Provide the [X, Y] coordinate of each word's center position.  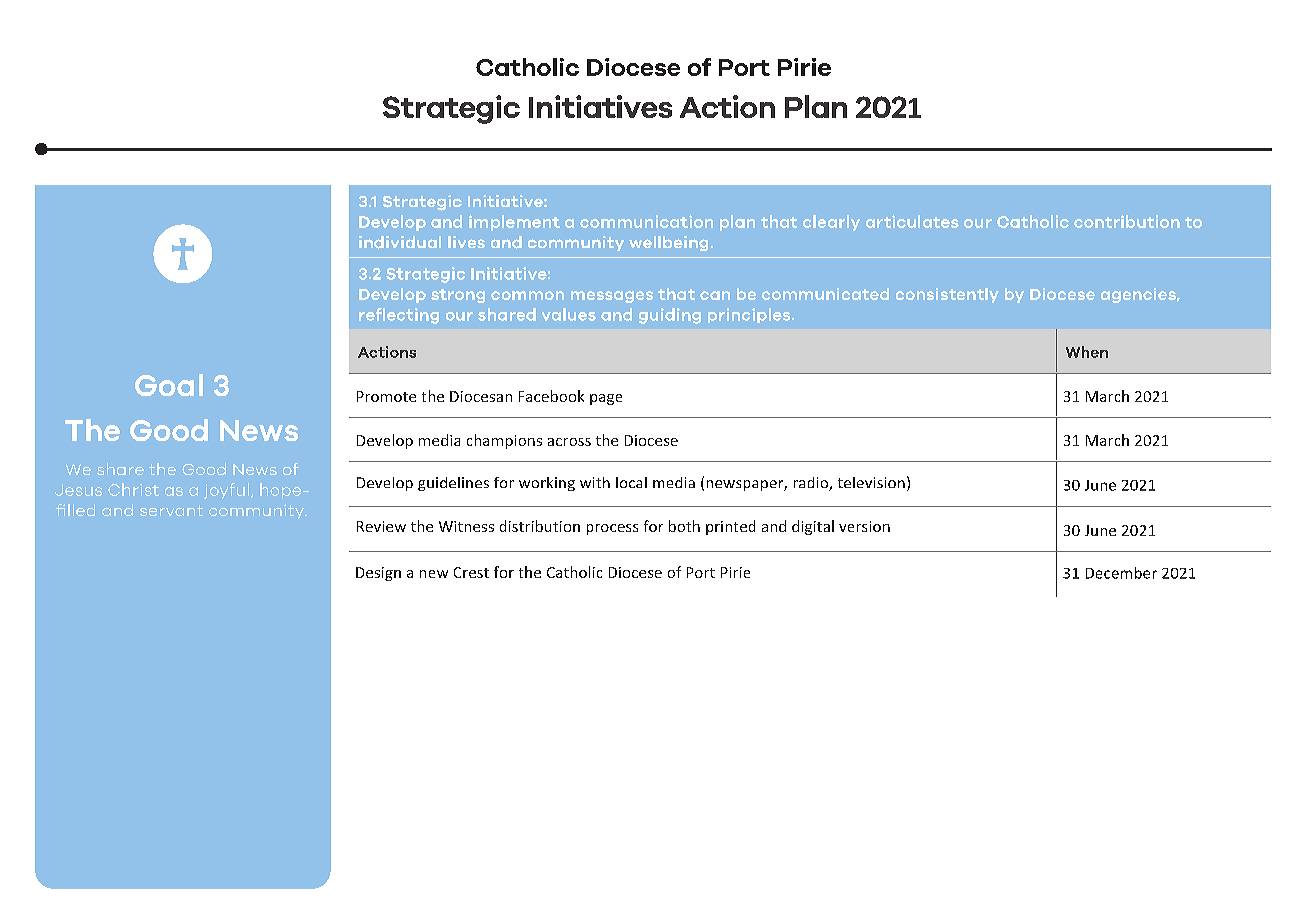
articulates [912, 221]
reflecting [399, 316]
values [569, 314]
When [1087, 352]
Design [378, 574]
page [606, 399]
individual [400, 242]
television [871, 482]
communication [646, 221]
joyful [228, 491]
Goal [169, 385]
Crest [471, 572]
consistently [947, 295]
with [595, 482]
